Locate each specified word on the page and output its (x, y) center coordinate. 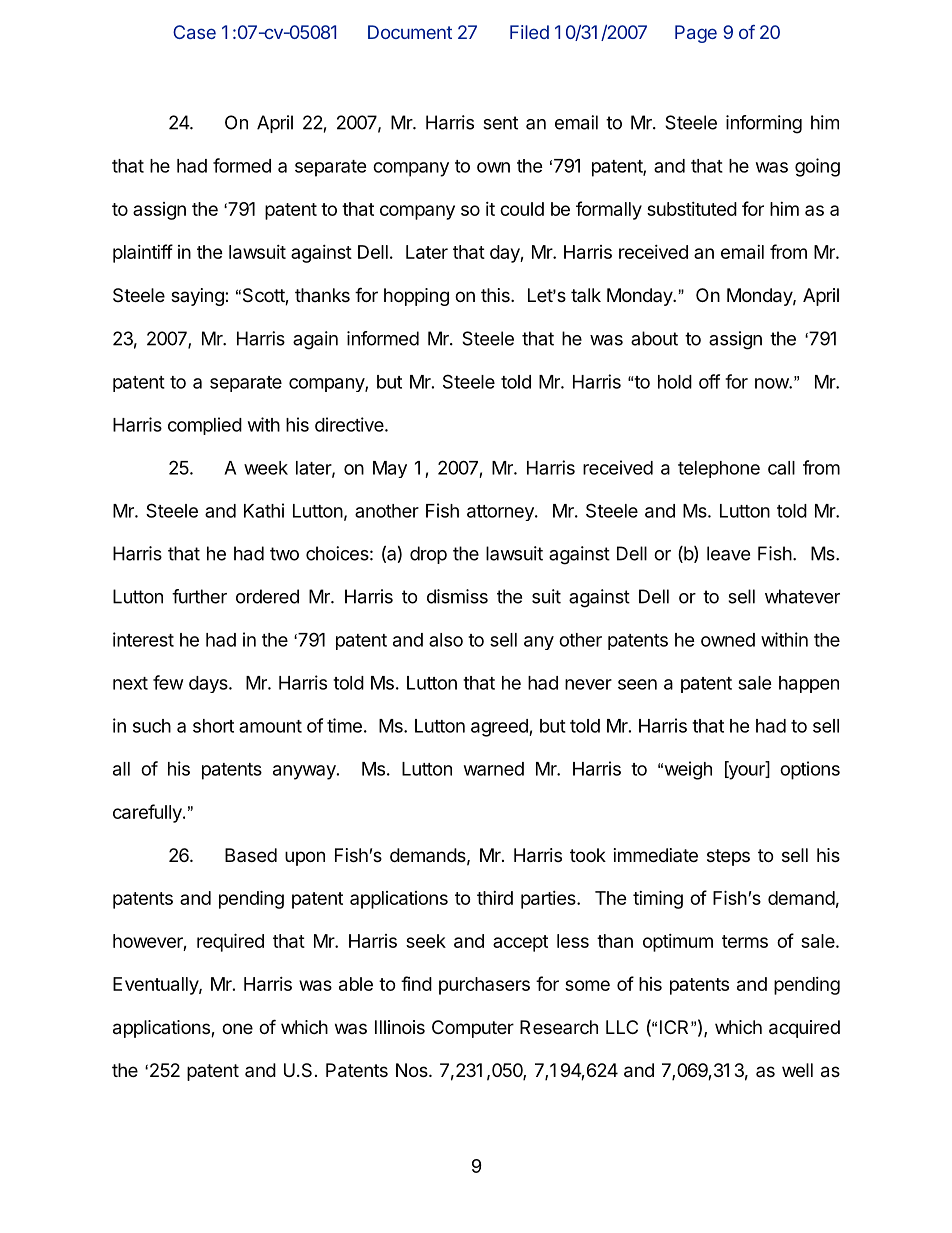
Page (696, 34)
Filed (529, 32)
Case (194, 32)
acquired (804, 1029)
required (230, 942)
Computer (473, 1029)
